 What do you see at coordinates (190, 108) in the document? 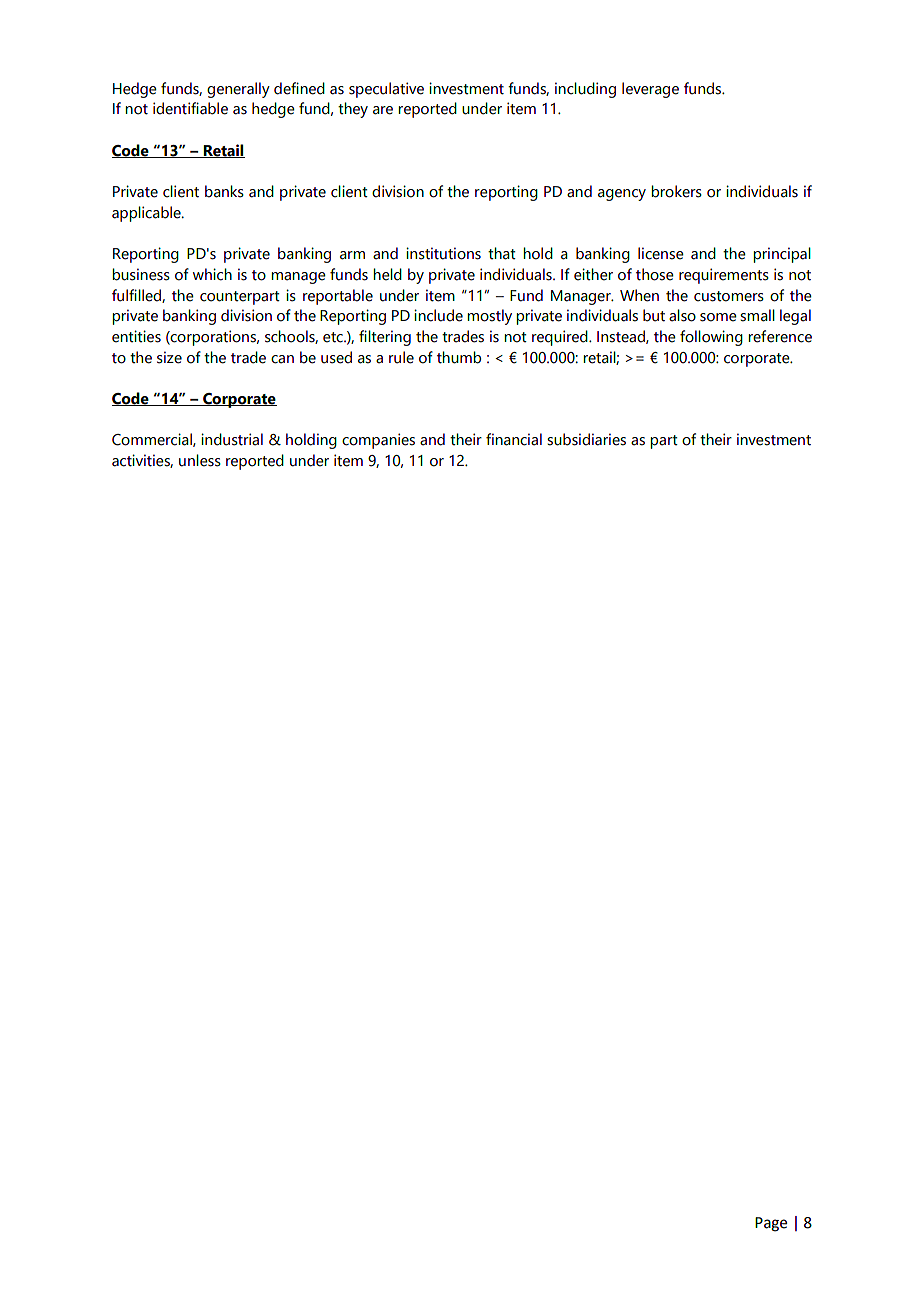
I see `identifiable` at bounding box center [190, 108].
